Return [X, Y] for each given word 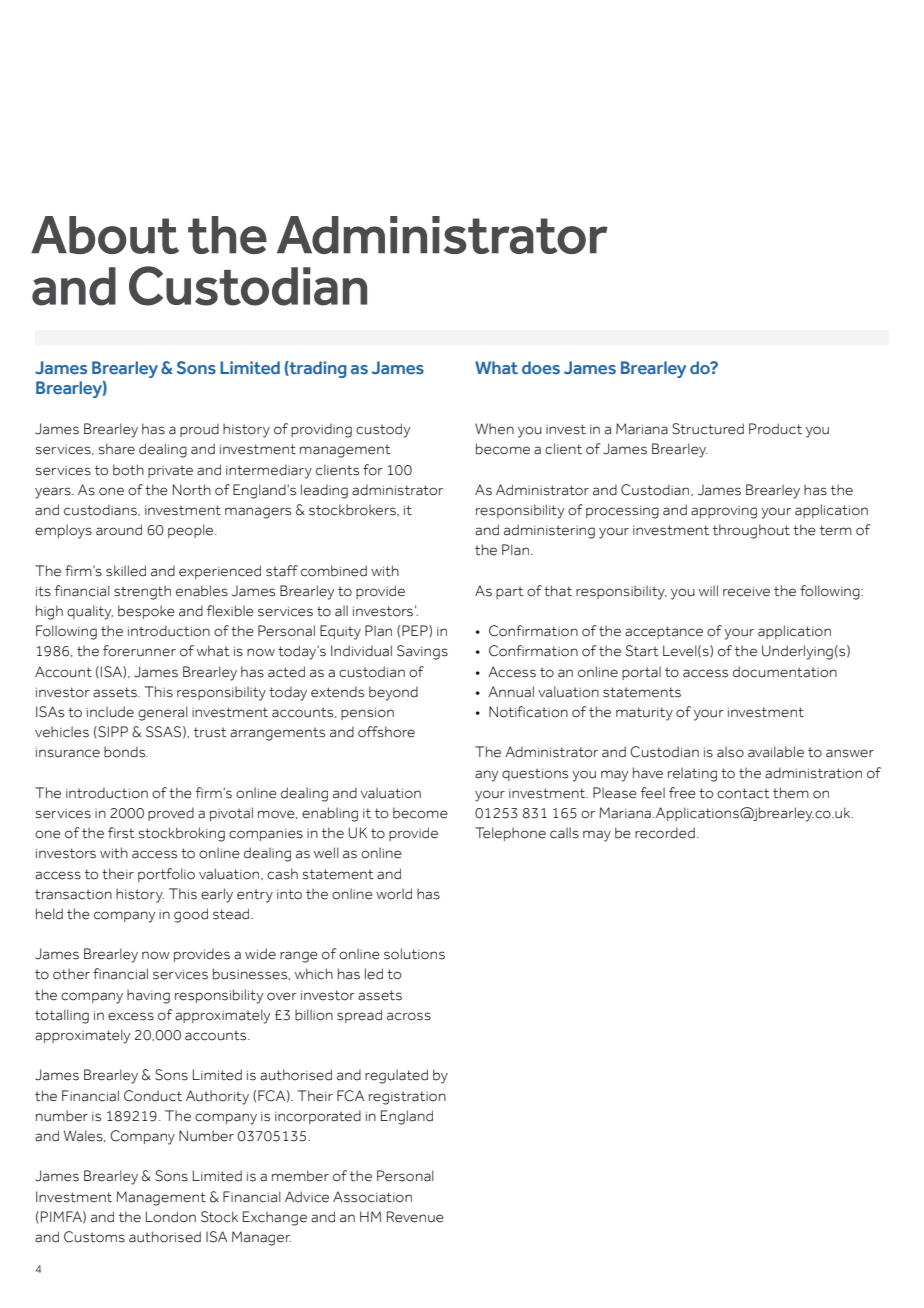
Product [775, 429]
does [541, 368]
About [105, 235]
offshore [386, 732]
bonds [126, 752]
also [730, 752]
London [171, 1217]
